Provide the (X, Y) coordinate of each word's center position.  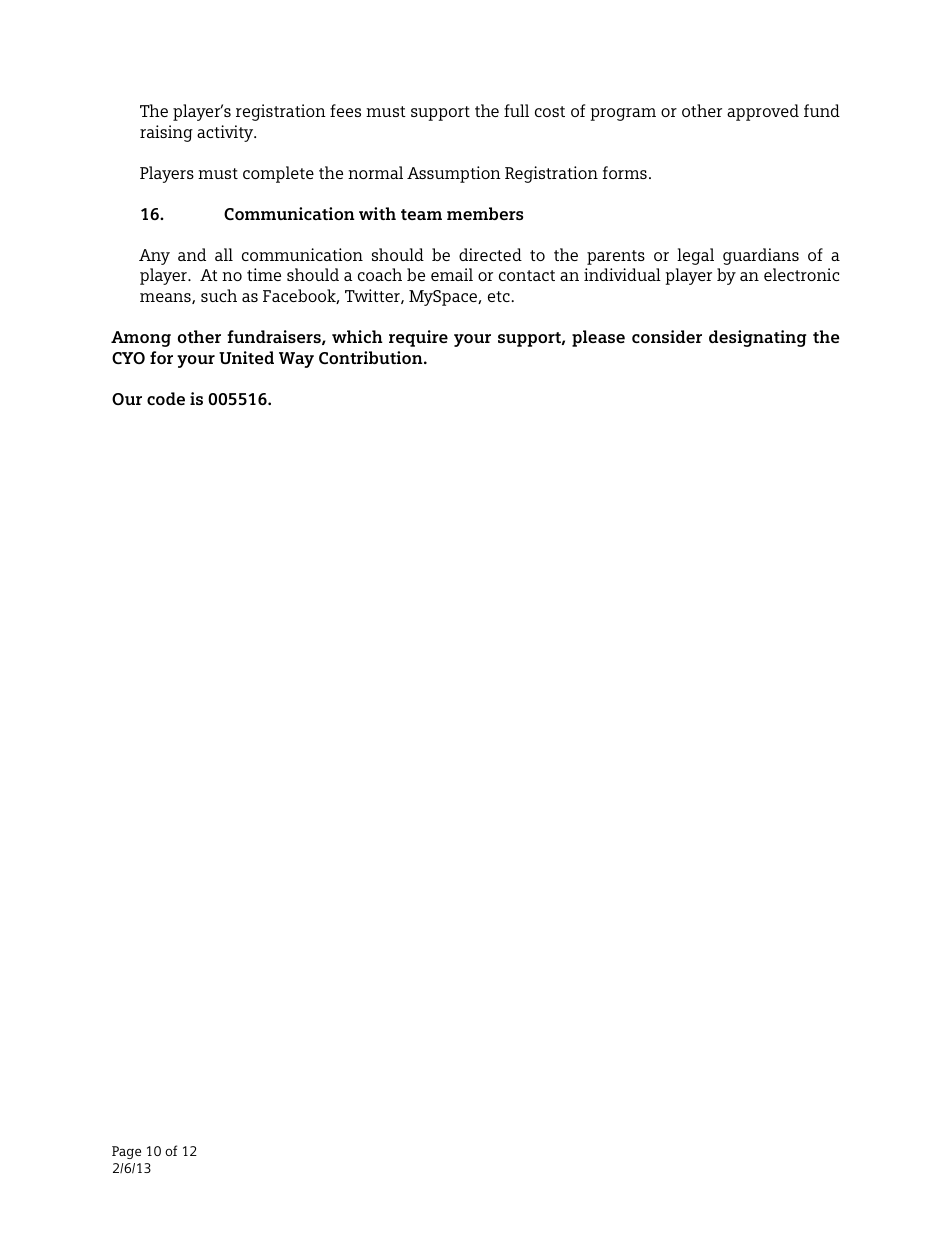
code (166, 398)
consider (667, 336)
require (418, 338)
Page (126, 1152)
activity (226, 133)
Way (296, 360)
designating (757, 338)
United (246, 357)
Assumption (454, 174)
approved (763, 112)
